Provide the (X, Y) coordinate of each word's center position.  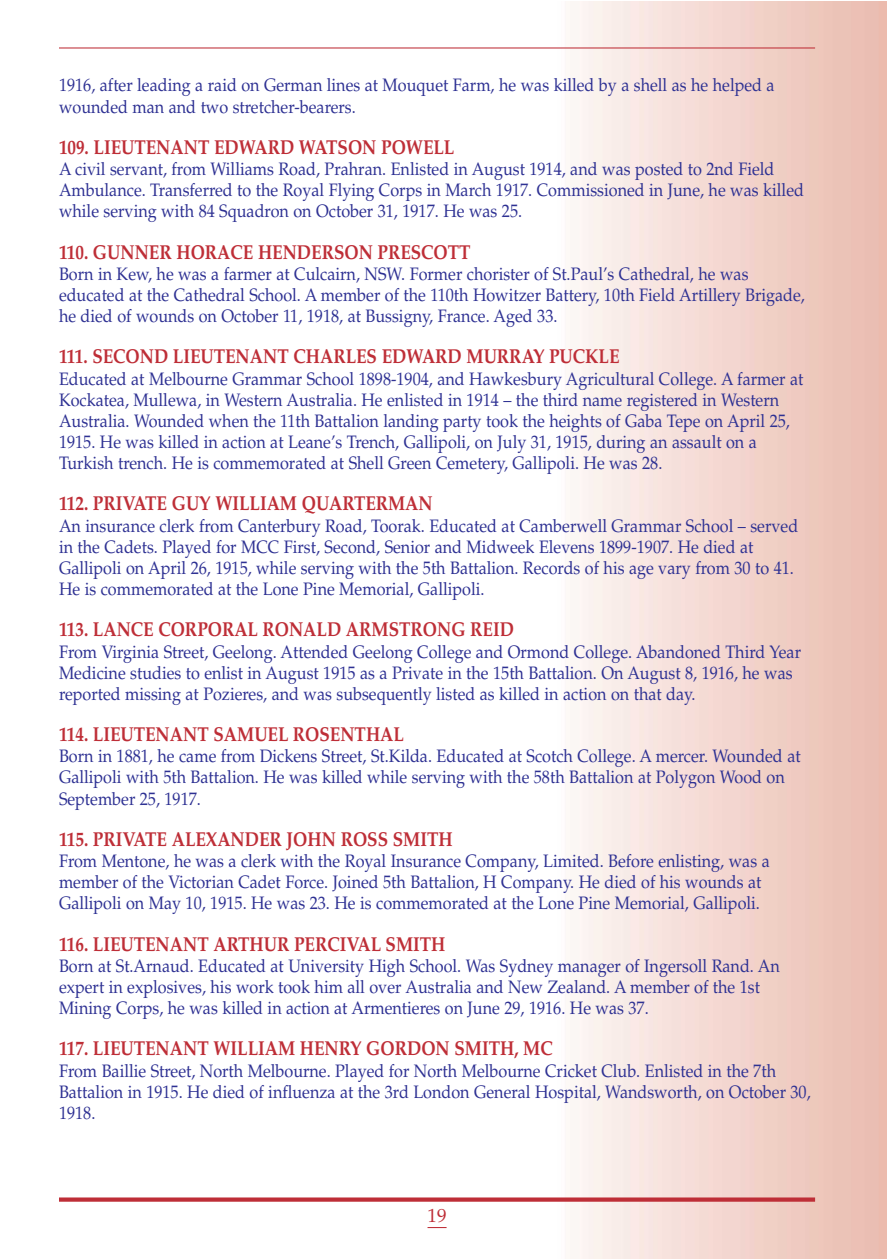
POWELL (418, 147)
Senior (407, 547)
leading (164, 87)
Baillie (124, 1071)
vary (674, 572)
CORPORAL (208, 629)
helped (737, 87)
